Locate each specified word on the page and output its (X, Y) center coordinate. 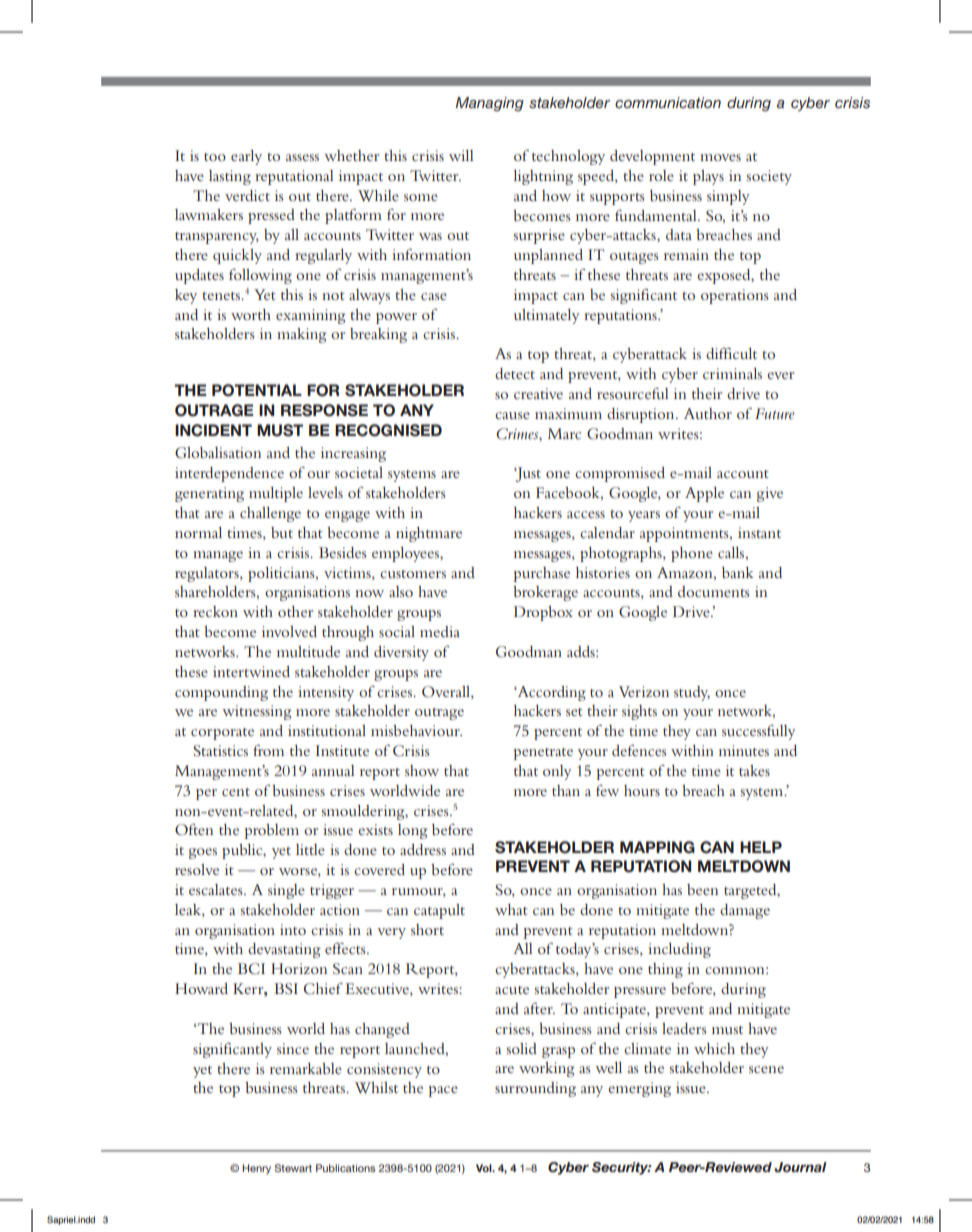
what (511, 909)
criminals (732, 373)
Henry (256, 1169)
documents (714, 591)
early (246, 157)
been (702, 889)
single (286, 891)
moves (720, 157)
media (440, 631)
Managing (489, 104)
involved (289, 631)
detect (515, 373)
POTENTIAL (257, 390)
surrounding (535, 1089)
